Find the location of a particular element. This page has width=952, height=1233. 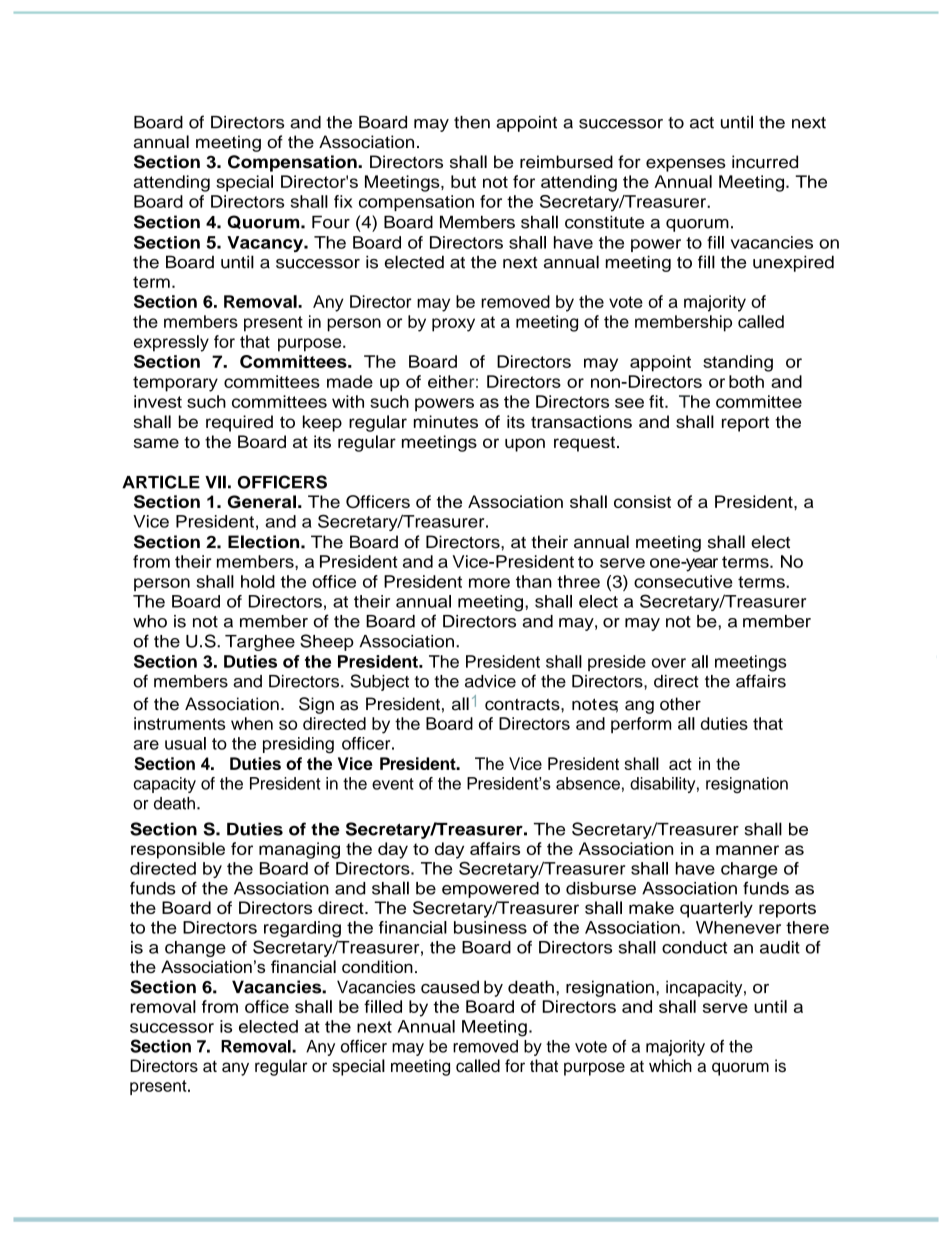

usual is located at coordinates (185, 743).
